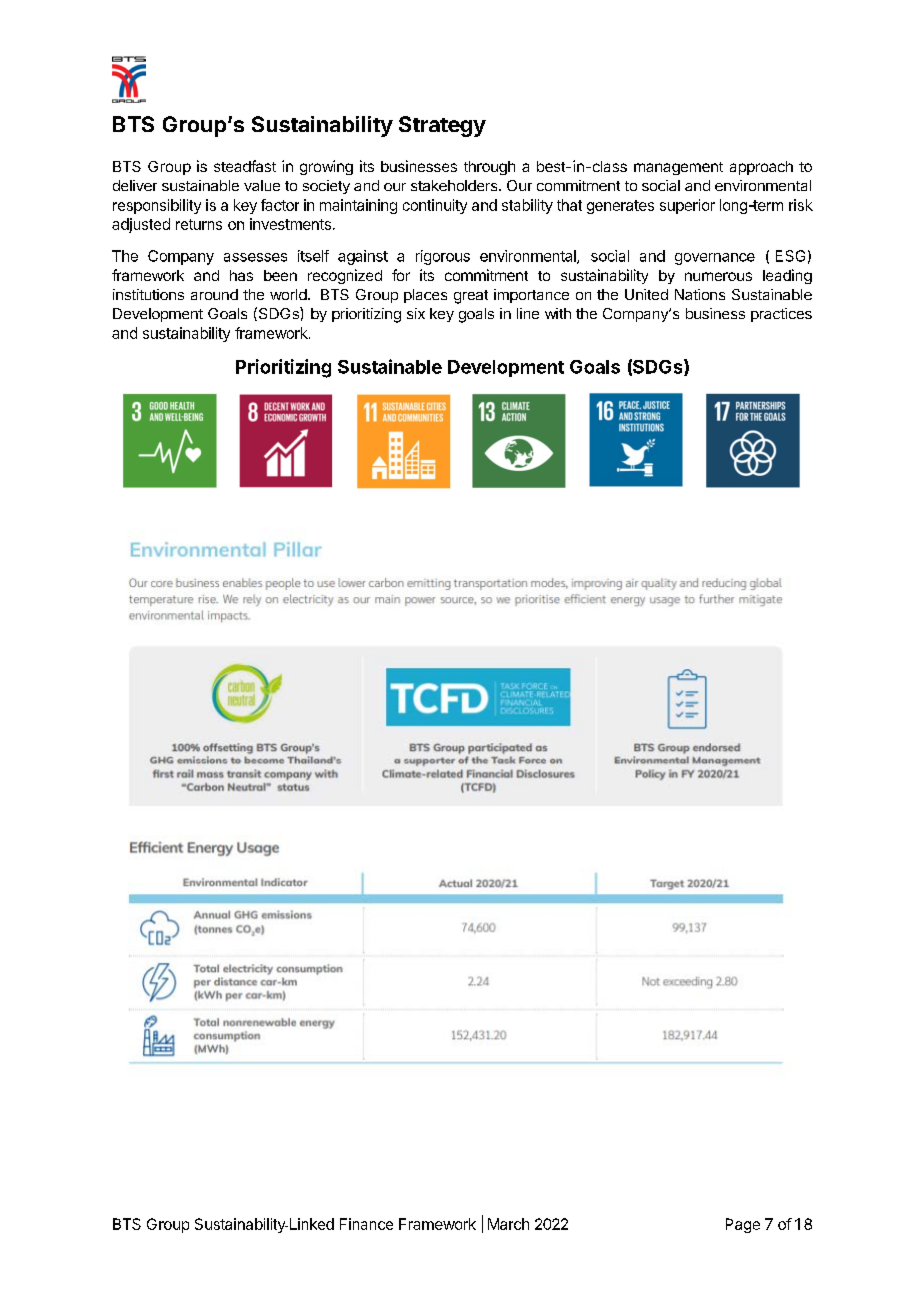 The width and height of the document is (924, 1308). I want to click on through, so click(489, 168).
